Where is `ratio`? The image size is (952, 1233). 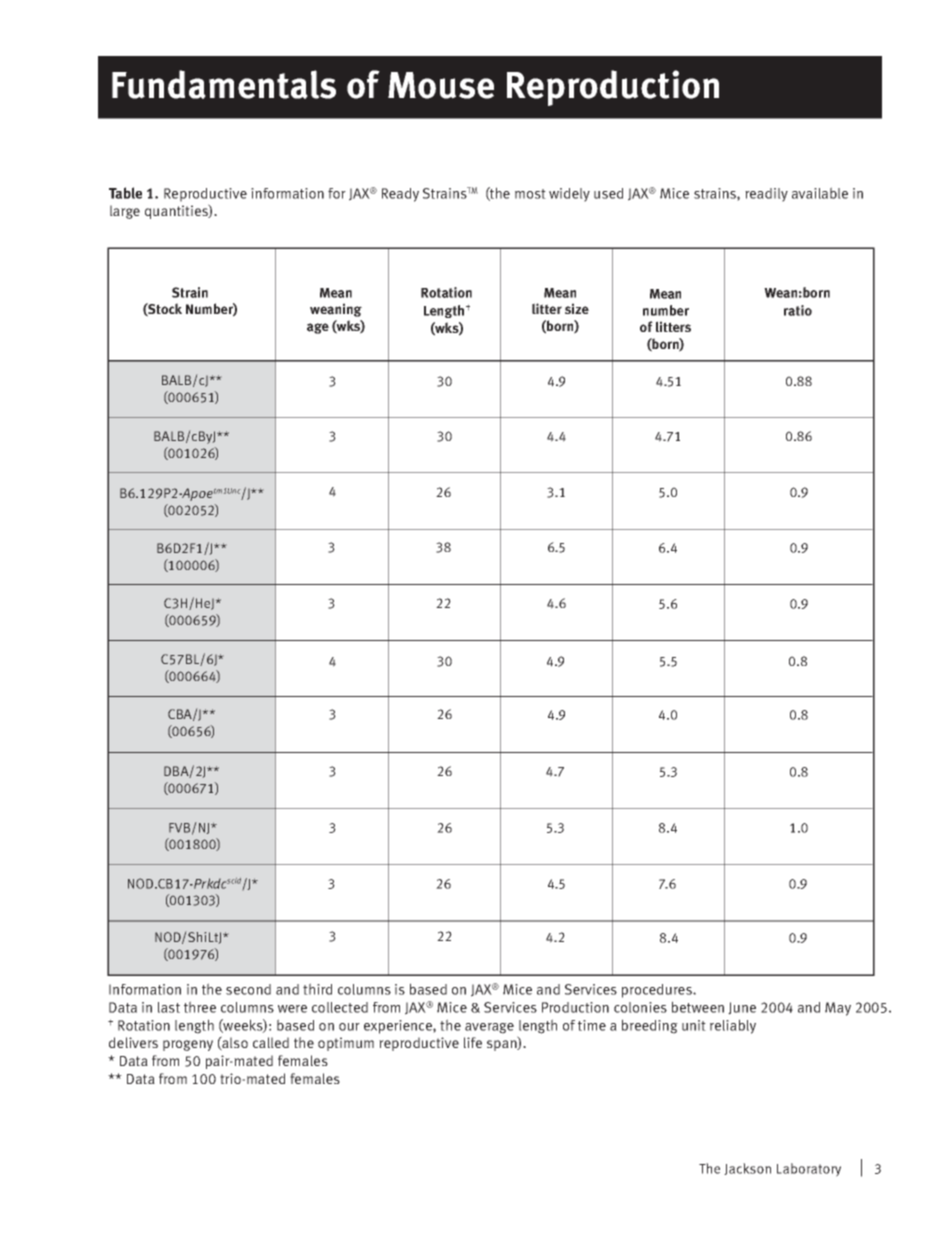
ratio is located at coordinates (798, 310).
